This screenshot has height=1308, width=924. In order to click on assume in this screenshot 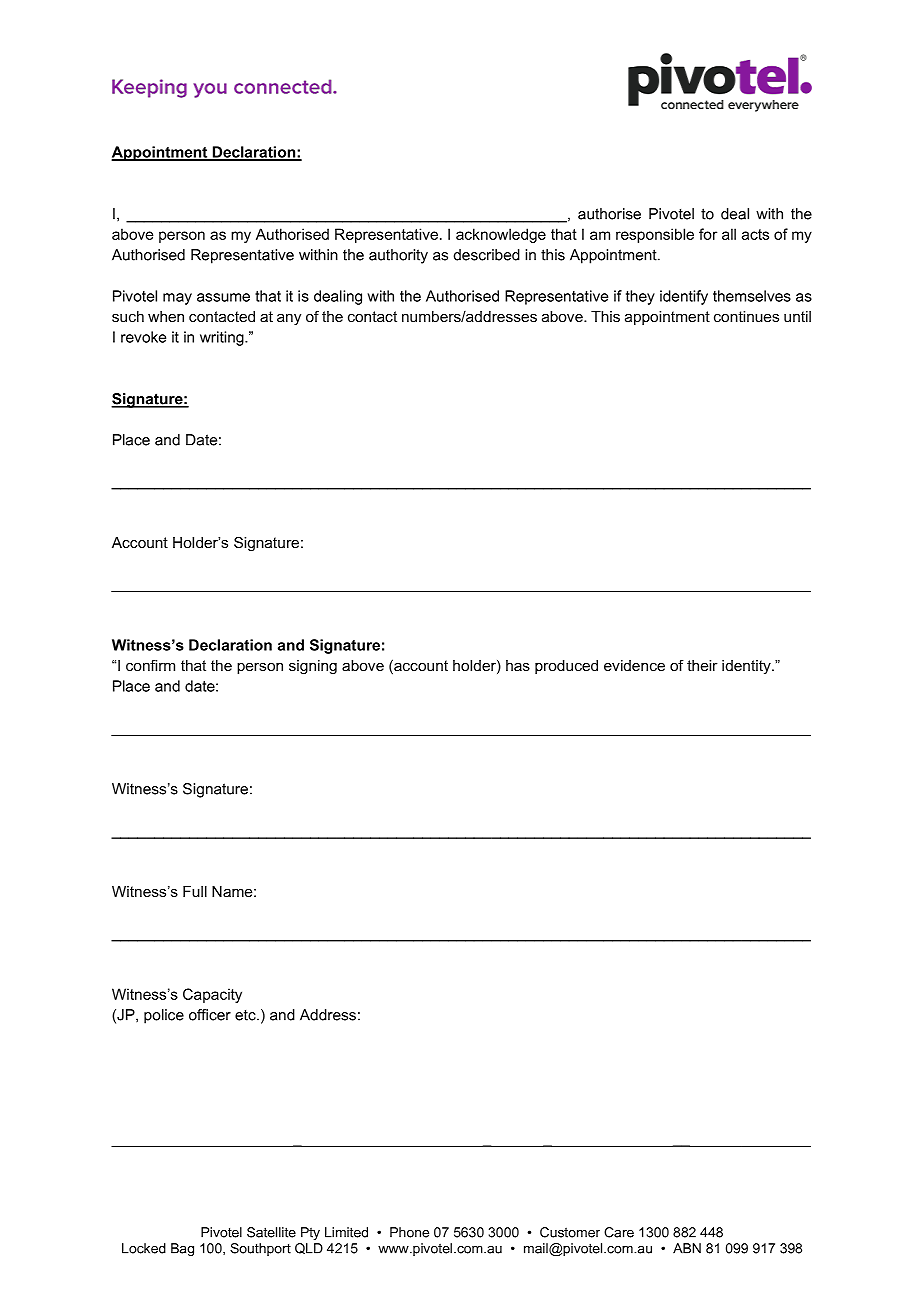, I will do `click(223, 297)`.
